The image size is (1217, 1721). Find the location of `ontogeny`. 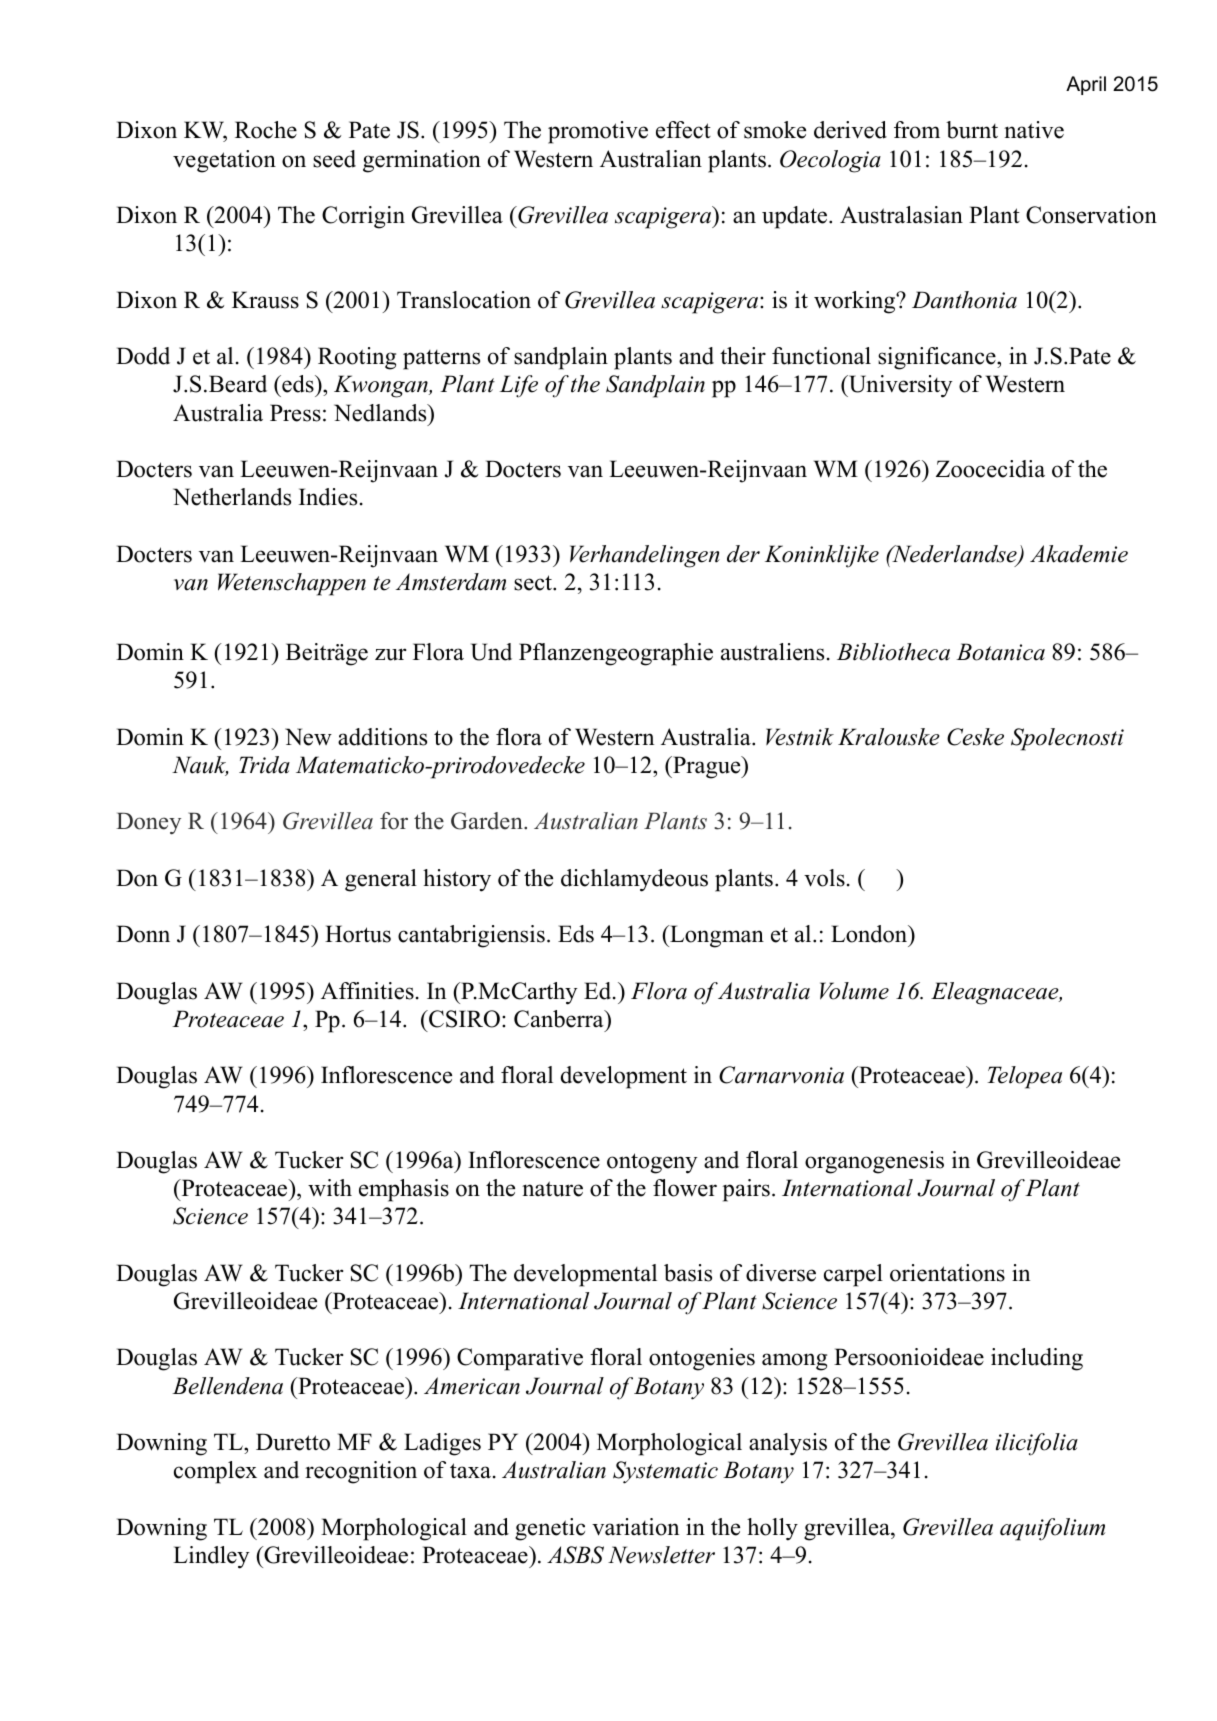

ontogeny is located at coordinates (652, 1163).
